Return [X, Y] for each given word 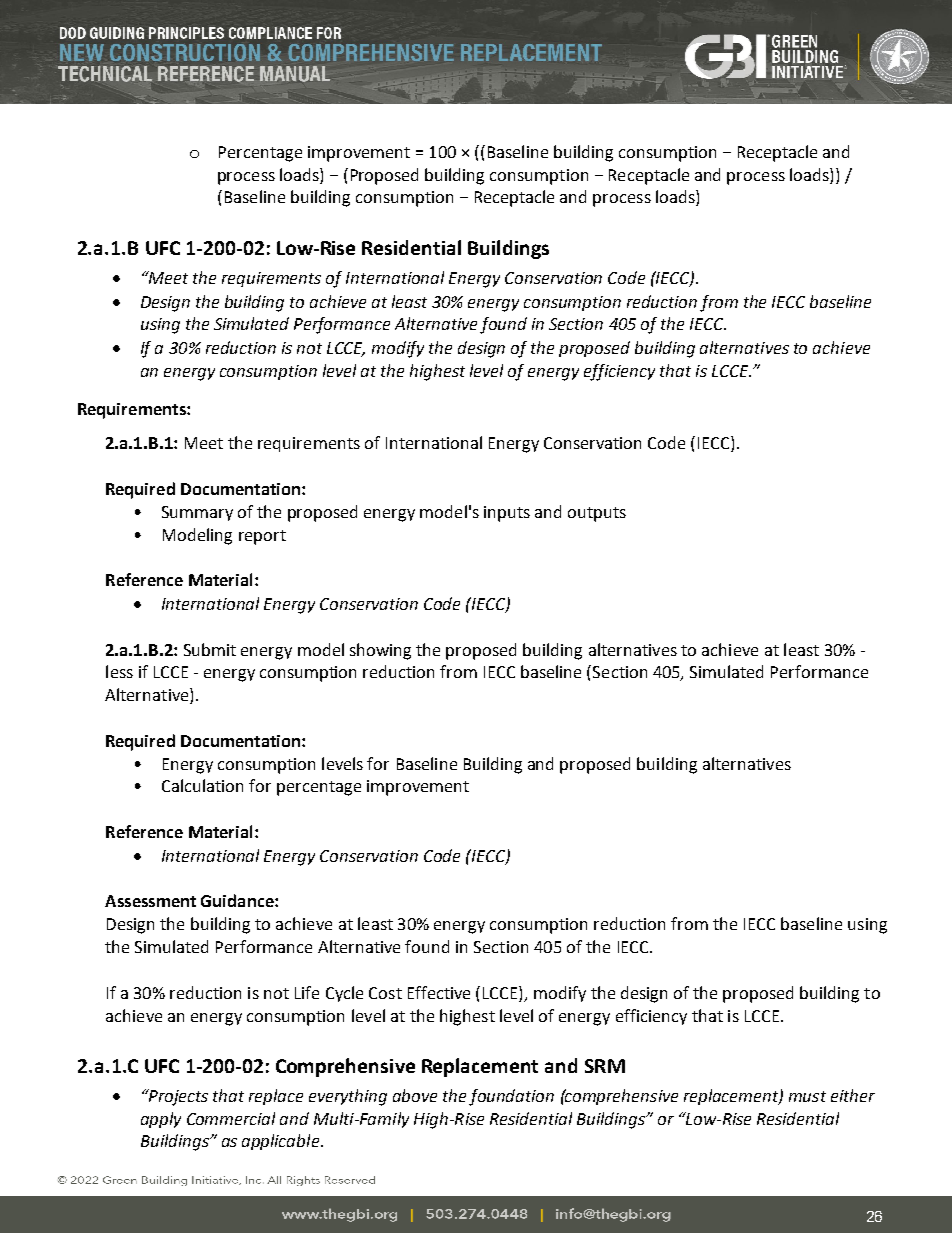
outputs [597, 514]
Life [307, 992]
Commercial [231, 1118]
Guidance [238, 900]
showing [380, 651]
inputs [507, 514]
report [262, 537]
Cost [385, 993]
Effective [439, 992]
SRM [605, 1066]
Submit [210, 649]
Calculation [202, 785]
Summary [197, 513]
